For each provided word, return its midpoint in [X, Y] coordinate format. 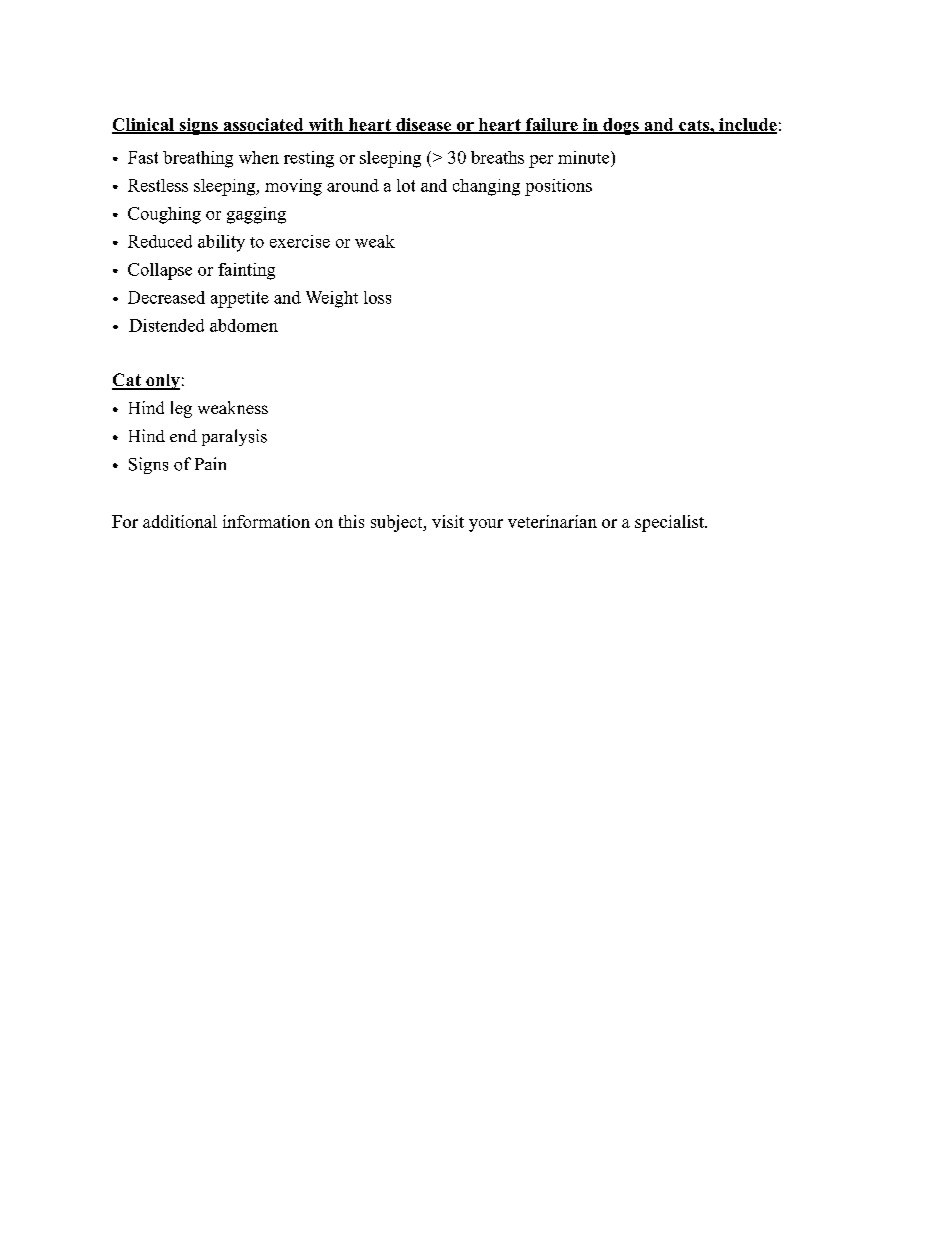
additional [180, 521]
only [162, 382]
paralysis [234, 437]
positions [558, 187]
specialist [670, 523]
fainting [246, 271]
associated [263, 125]
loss [377, 297]
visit [448, 521]
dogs [621, 126]
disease [424, 125]
